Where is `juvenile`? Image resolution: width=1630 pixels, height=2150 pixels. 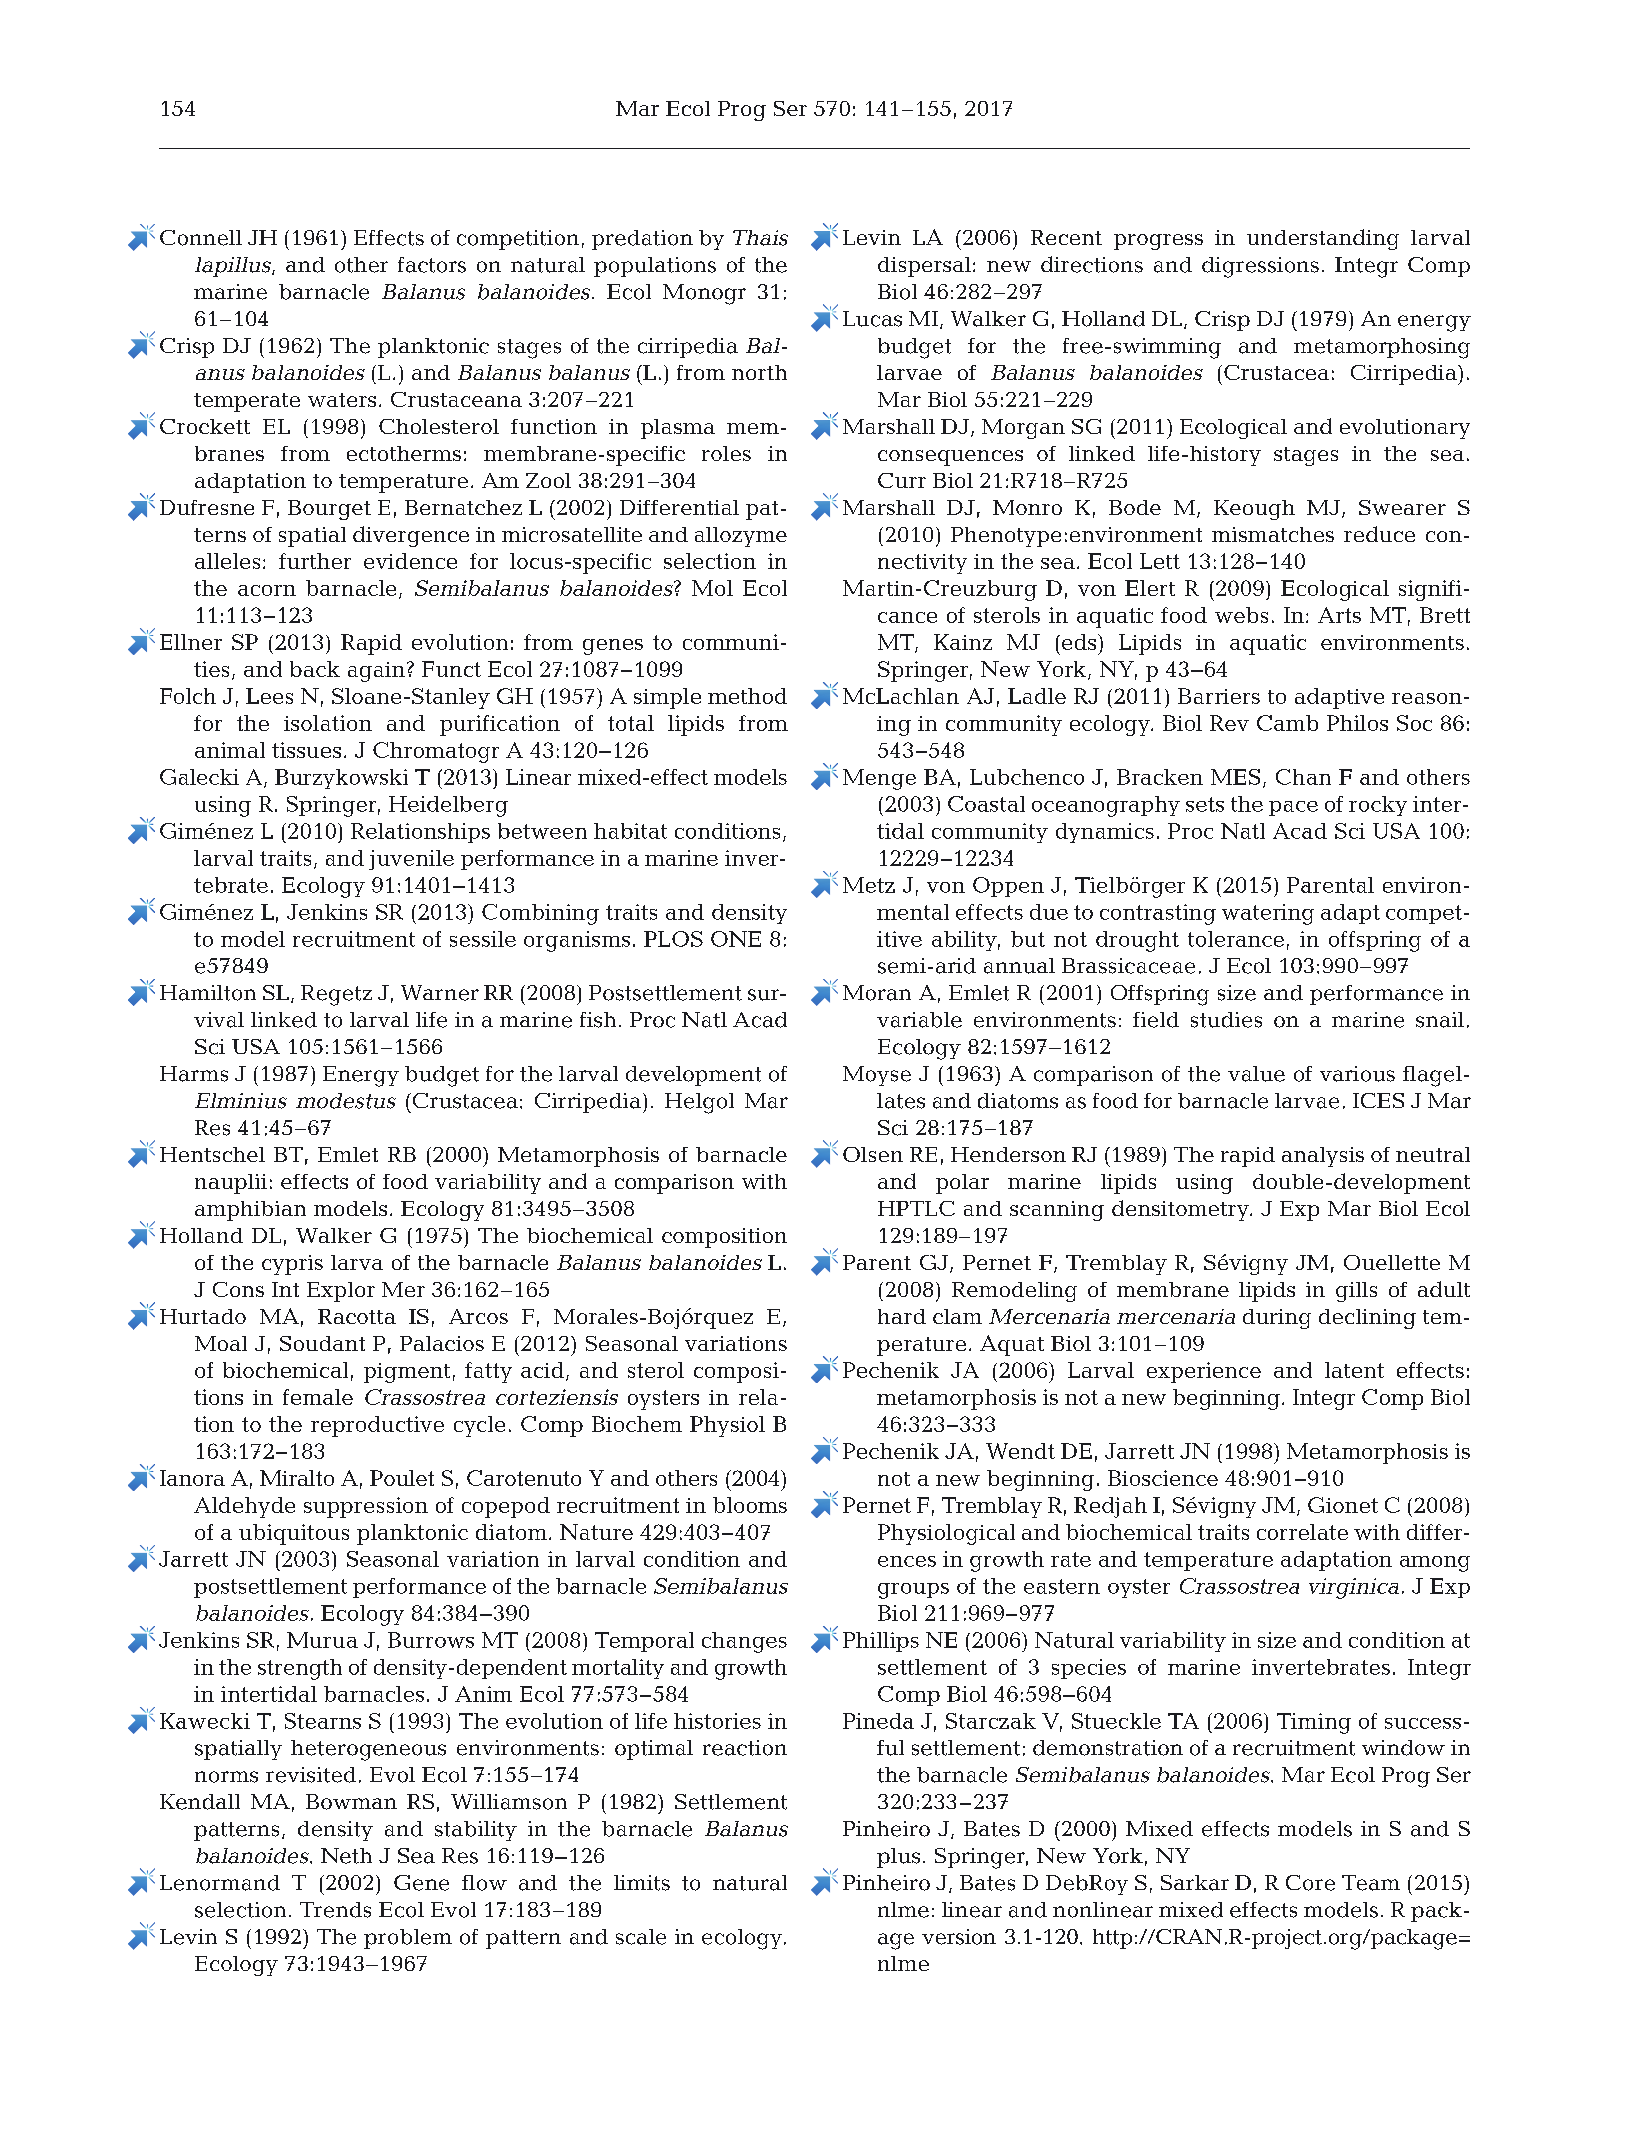 juvenile is located at coordinates (411, 860).
